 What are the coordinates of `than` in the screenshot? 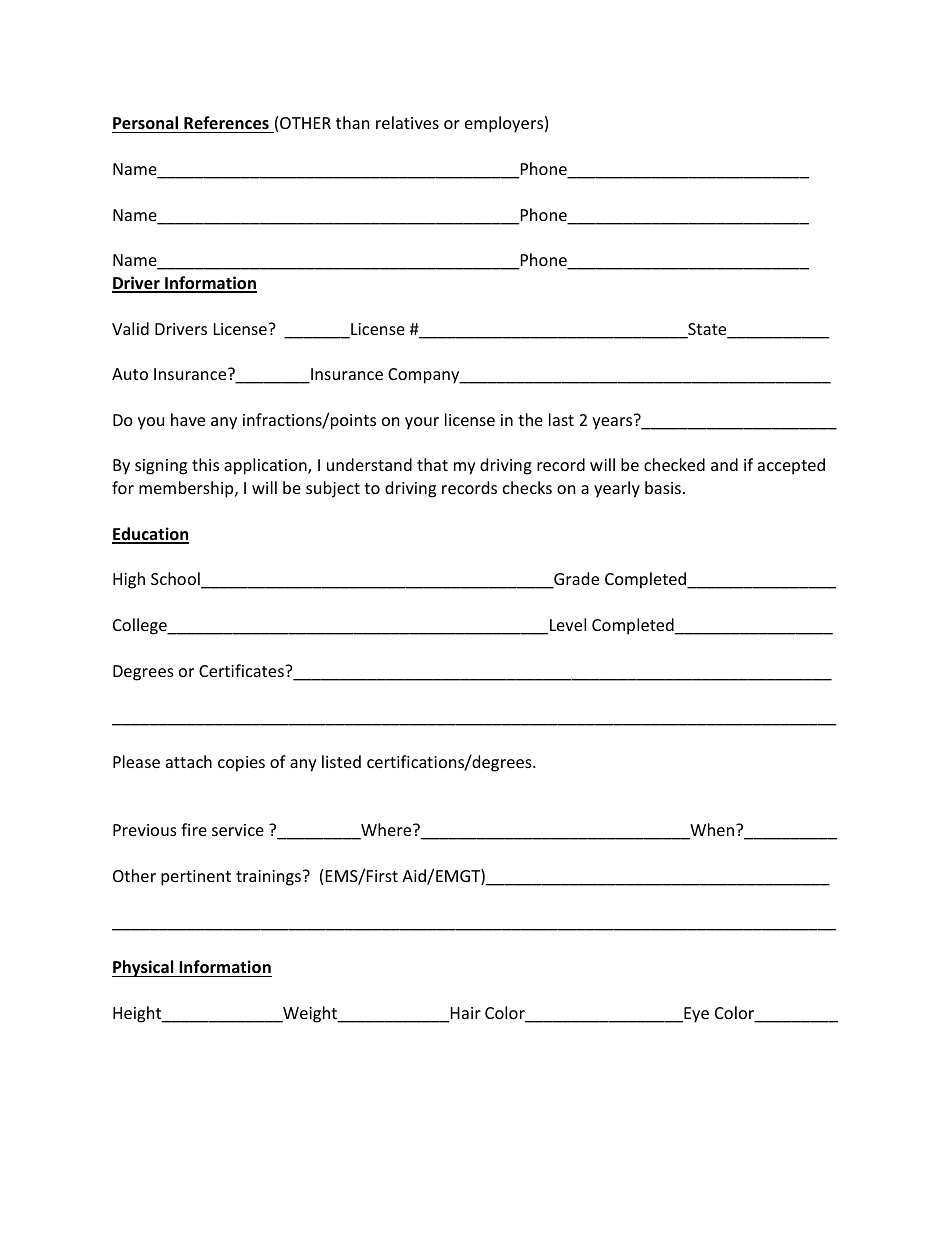 It's located at (352, 122).
